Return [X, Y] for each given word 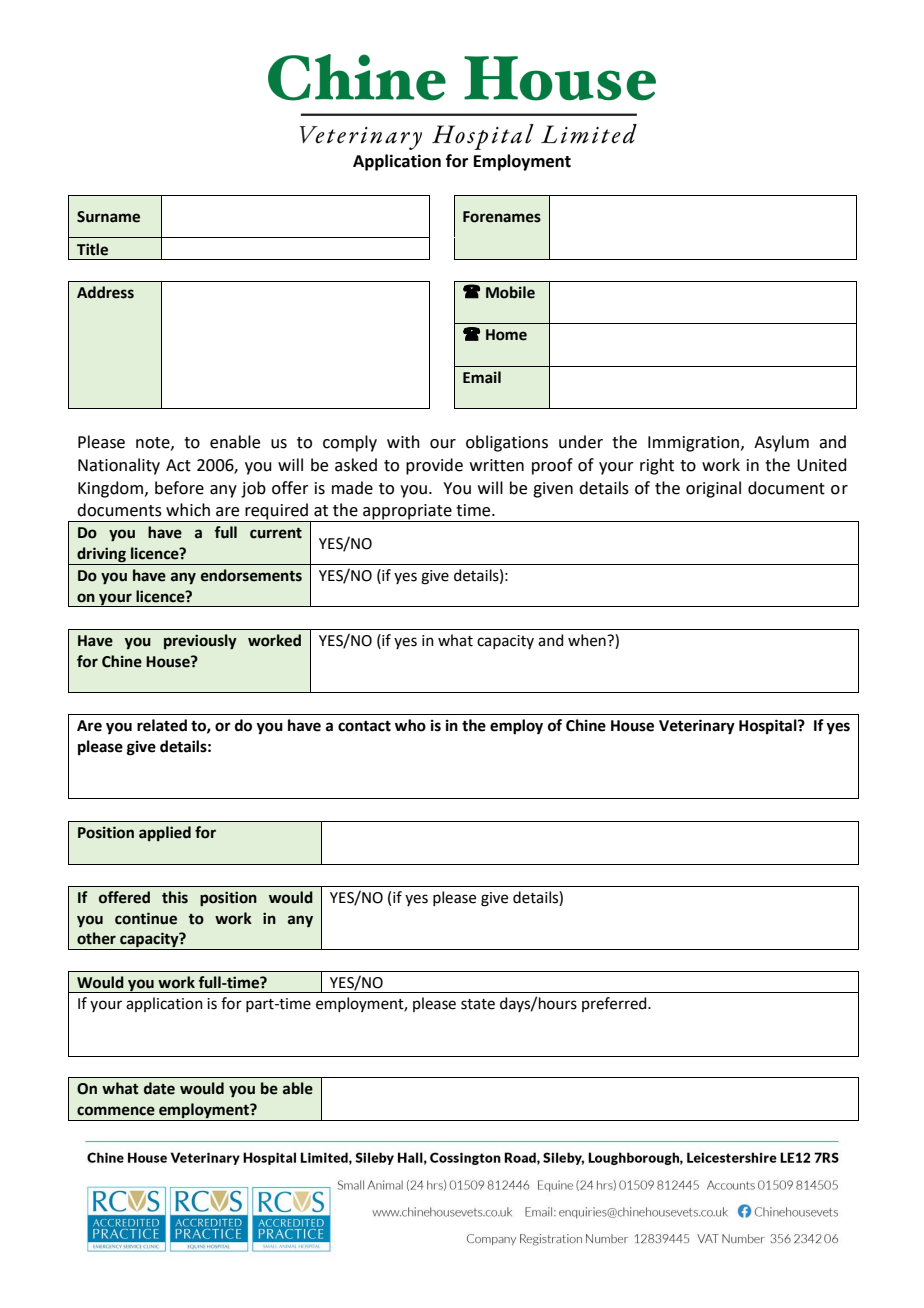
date [159, 1088]
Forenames [502, 217]
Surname [108, 217]
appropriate [407, 513]
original [713, 489]
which [188, 510]
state [478, 1004]
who [410, 725]
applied [165, 833]
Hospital [769, 727]
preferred [615, 1004]
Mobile [510, 292]
